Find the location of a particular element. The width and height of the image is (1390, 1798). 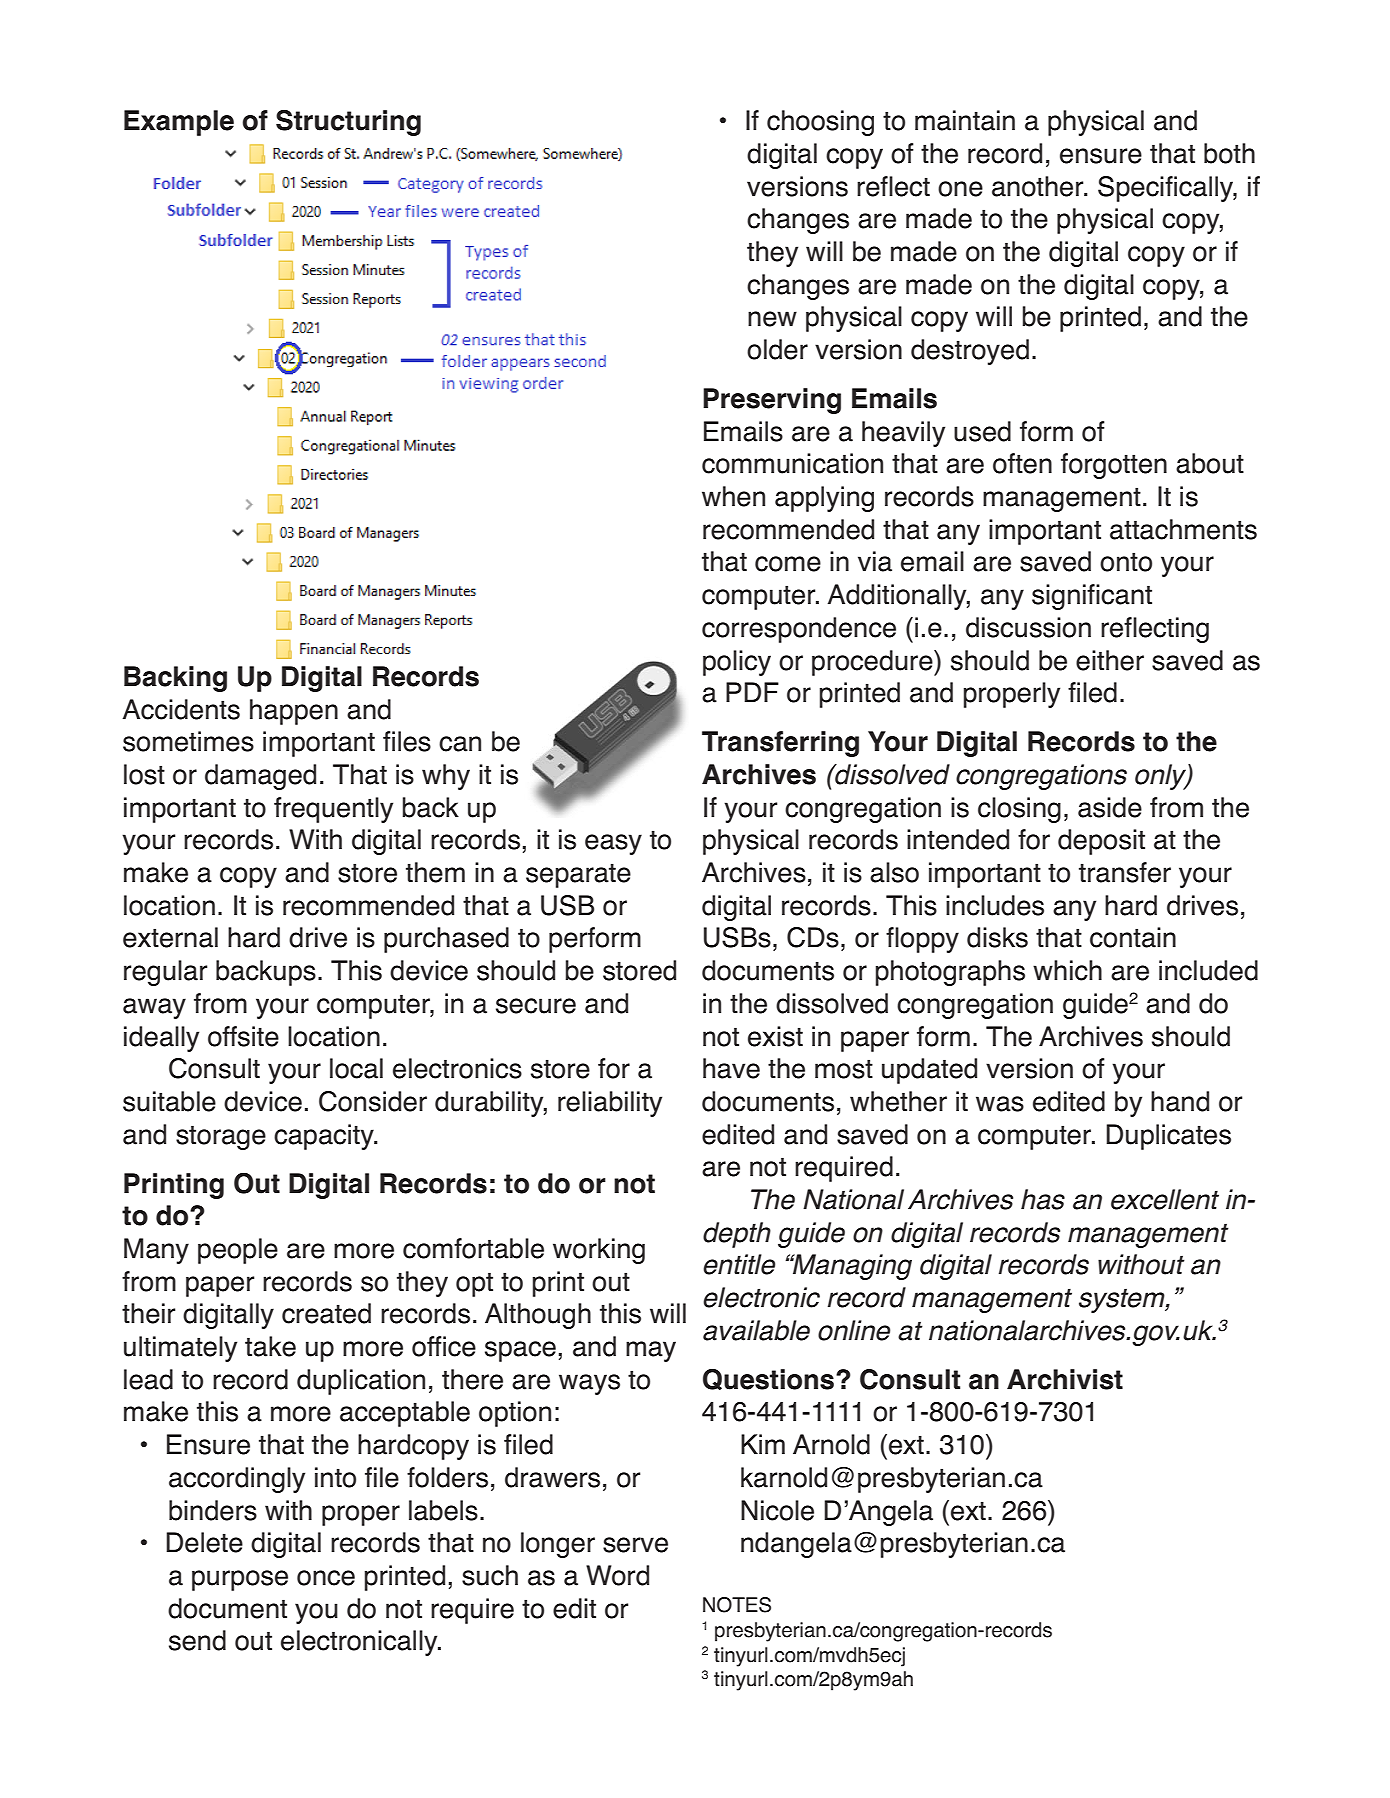

choosing is located at coordinates (820, 123).
